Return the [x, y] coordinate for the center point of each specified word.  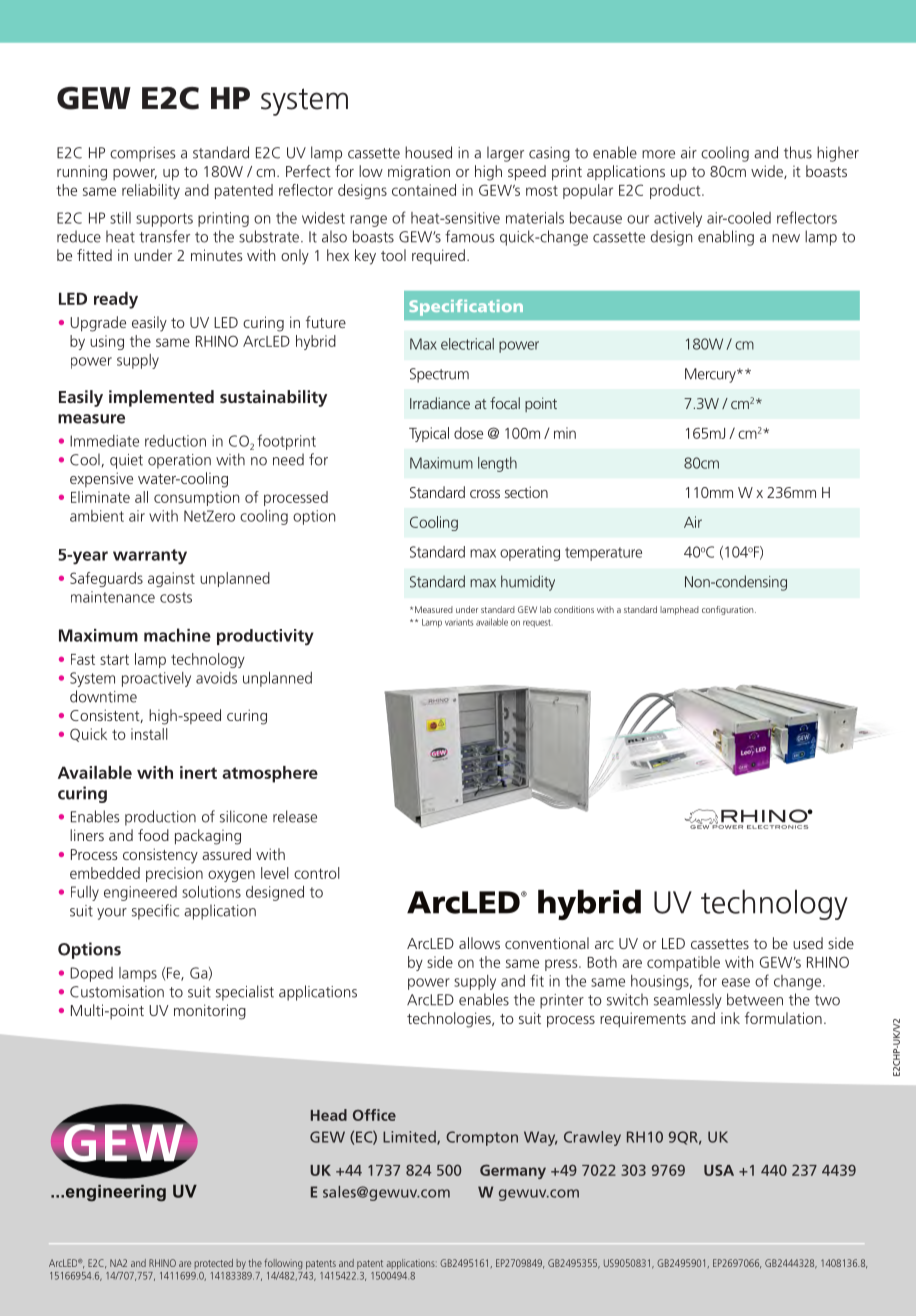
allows [479, 943]
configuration [729, 610]
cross [485, 494]
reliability [151, 191]
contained [424, 190]
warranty [150, 557]
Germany [513, 1171]
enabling [726, 238]
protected [213, 1264]
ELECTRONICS [777, 827]
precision [174, 874]
